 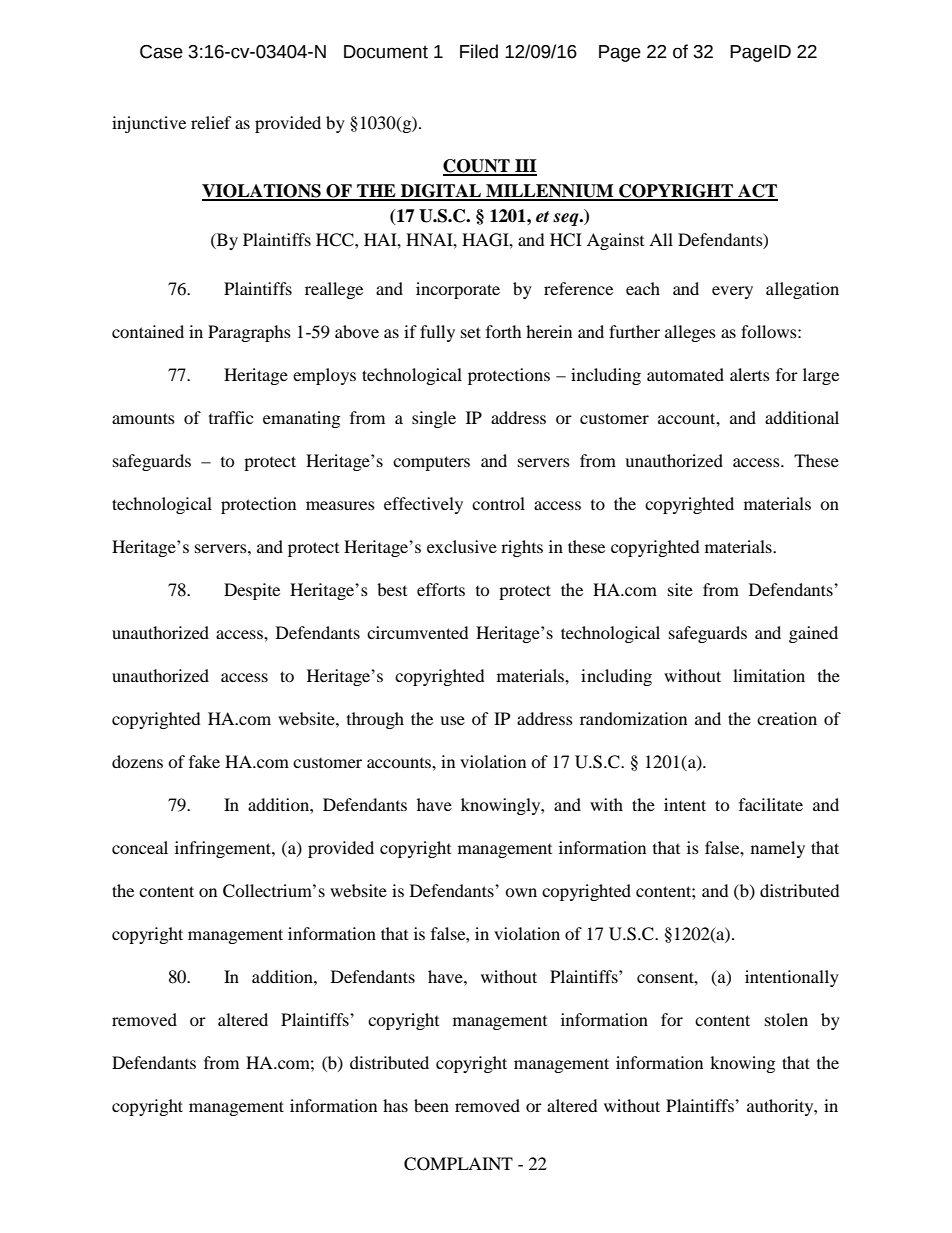 What do you see at coordinates (395, 1105) in the screenshot?
I see `has` at bounding box center [395, 1105].
